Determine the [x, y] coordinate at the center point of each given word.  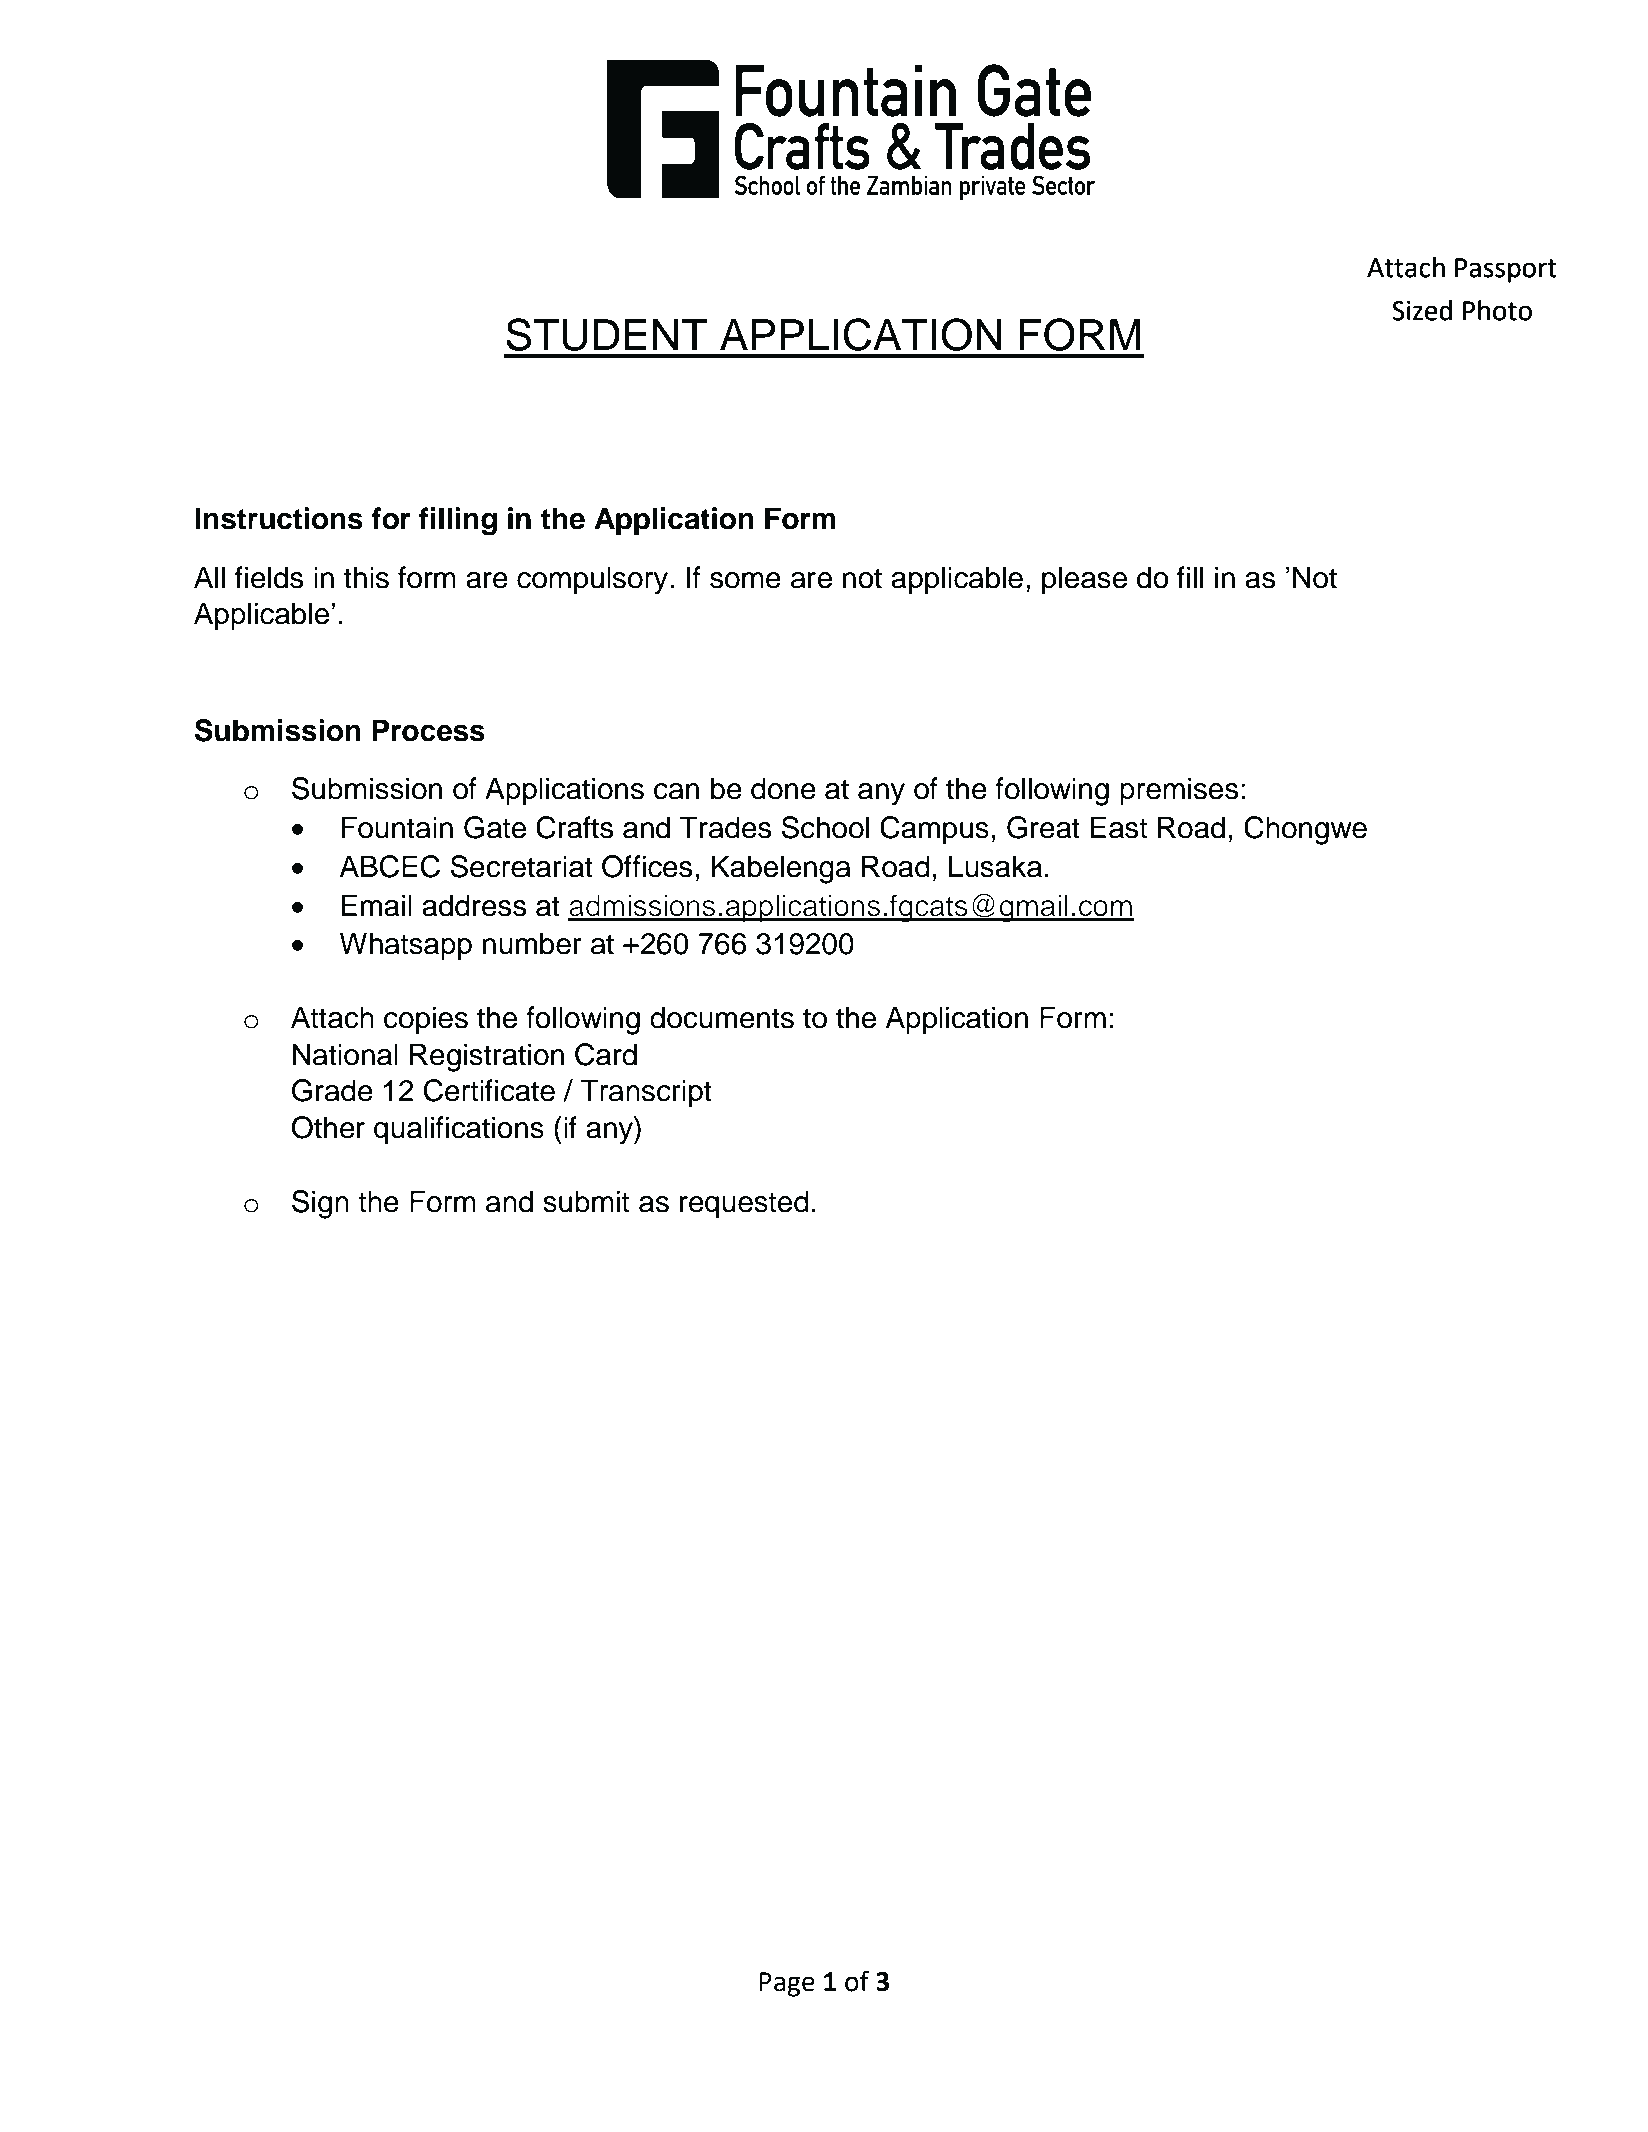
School [825, 827]
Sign [320, 1204]
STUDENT [606, 334]
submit [586, 1201]
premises [1179, 791]
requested [744, 1204]
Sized [1422, 310]
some [745, 580]
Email [376, 905]
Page [787, 1984]
